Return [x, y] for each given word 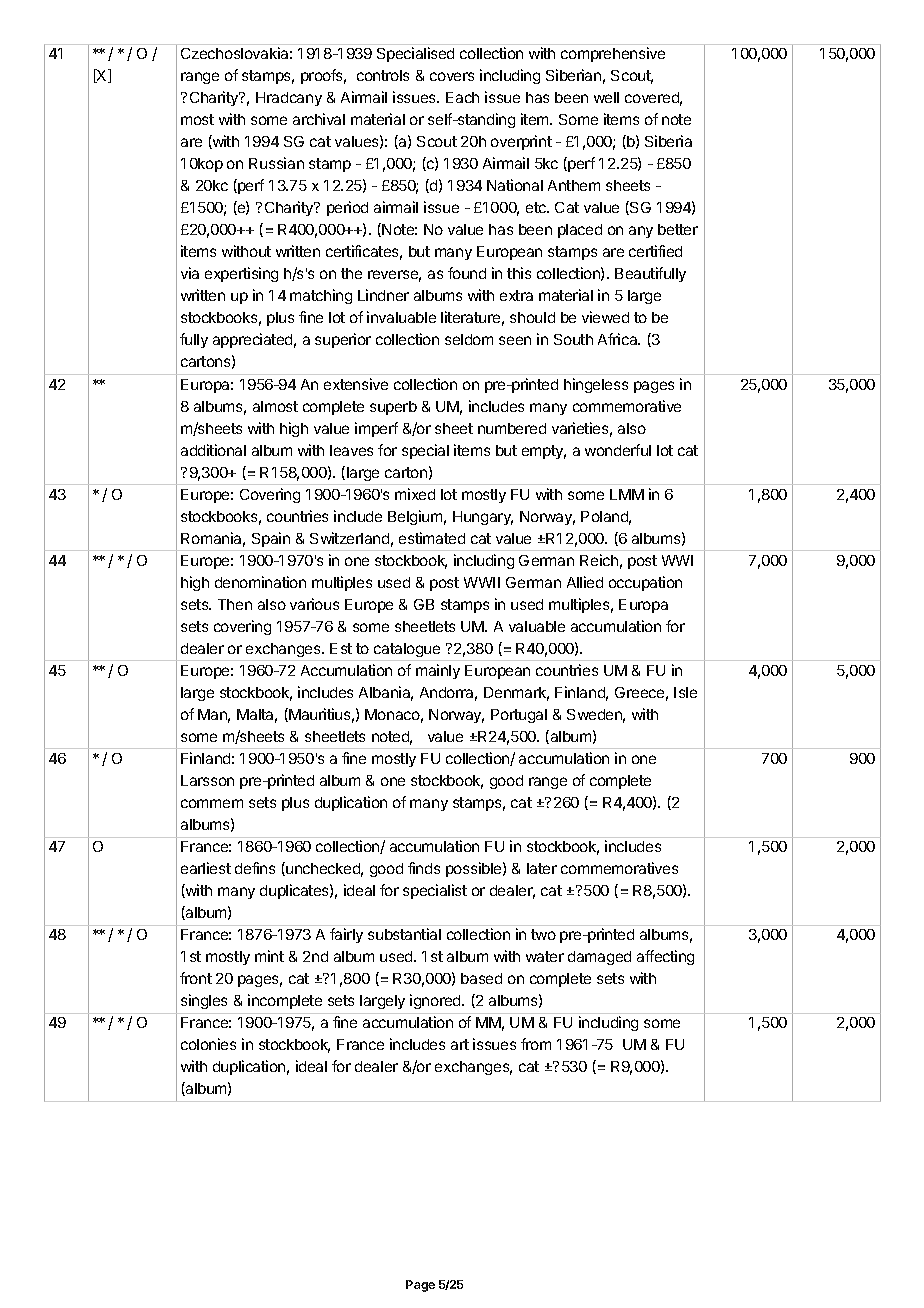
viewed [605, 317]
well [606, 97]
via [190, 273]
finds [424, 868]
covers [452, 76]
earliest [206, 868]
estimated [432, 538]
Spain [271, 539]
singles [204, 1001]
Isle [685, 692]
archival [319, 119]
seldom [469, 339]
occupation [645, 583]
